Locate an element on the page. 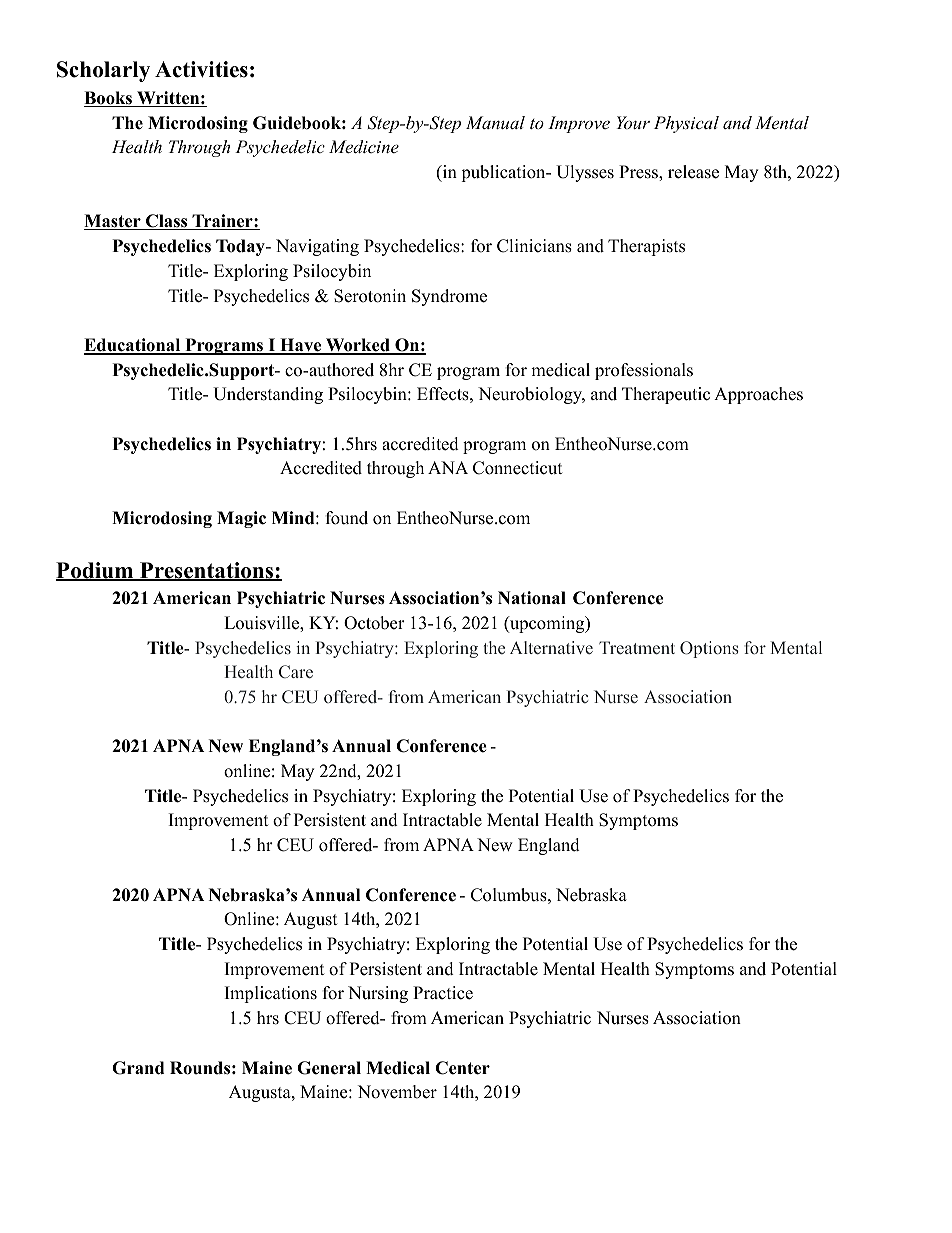 This document has width=952, height=1233. October is located at coordinates (374, 623).
